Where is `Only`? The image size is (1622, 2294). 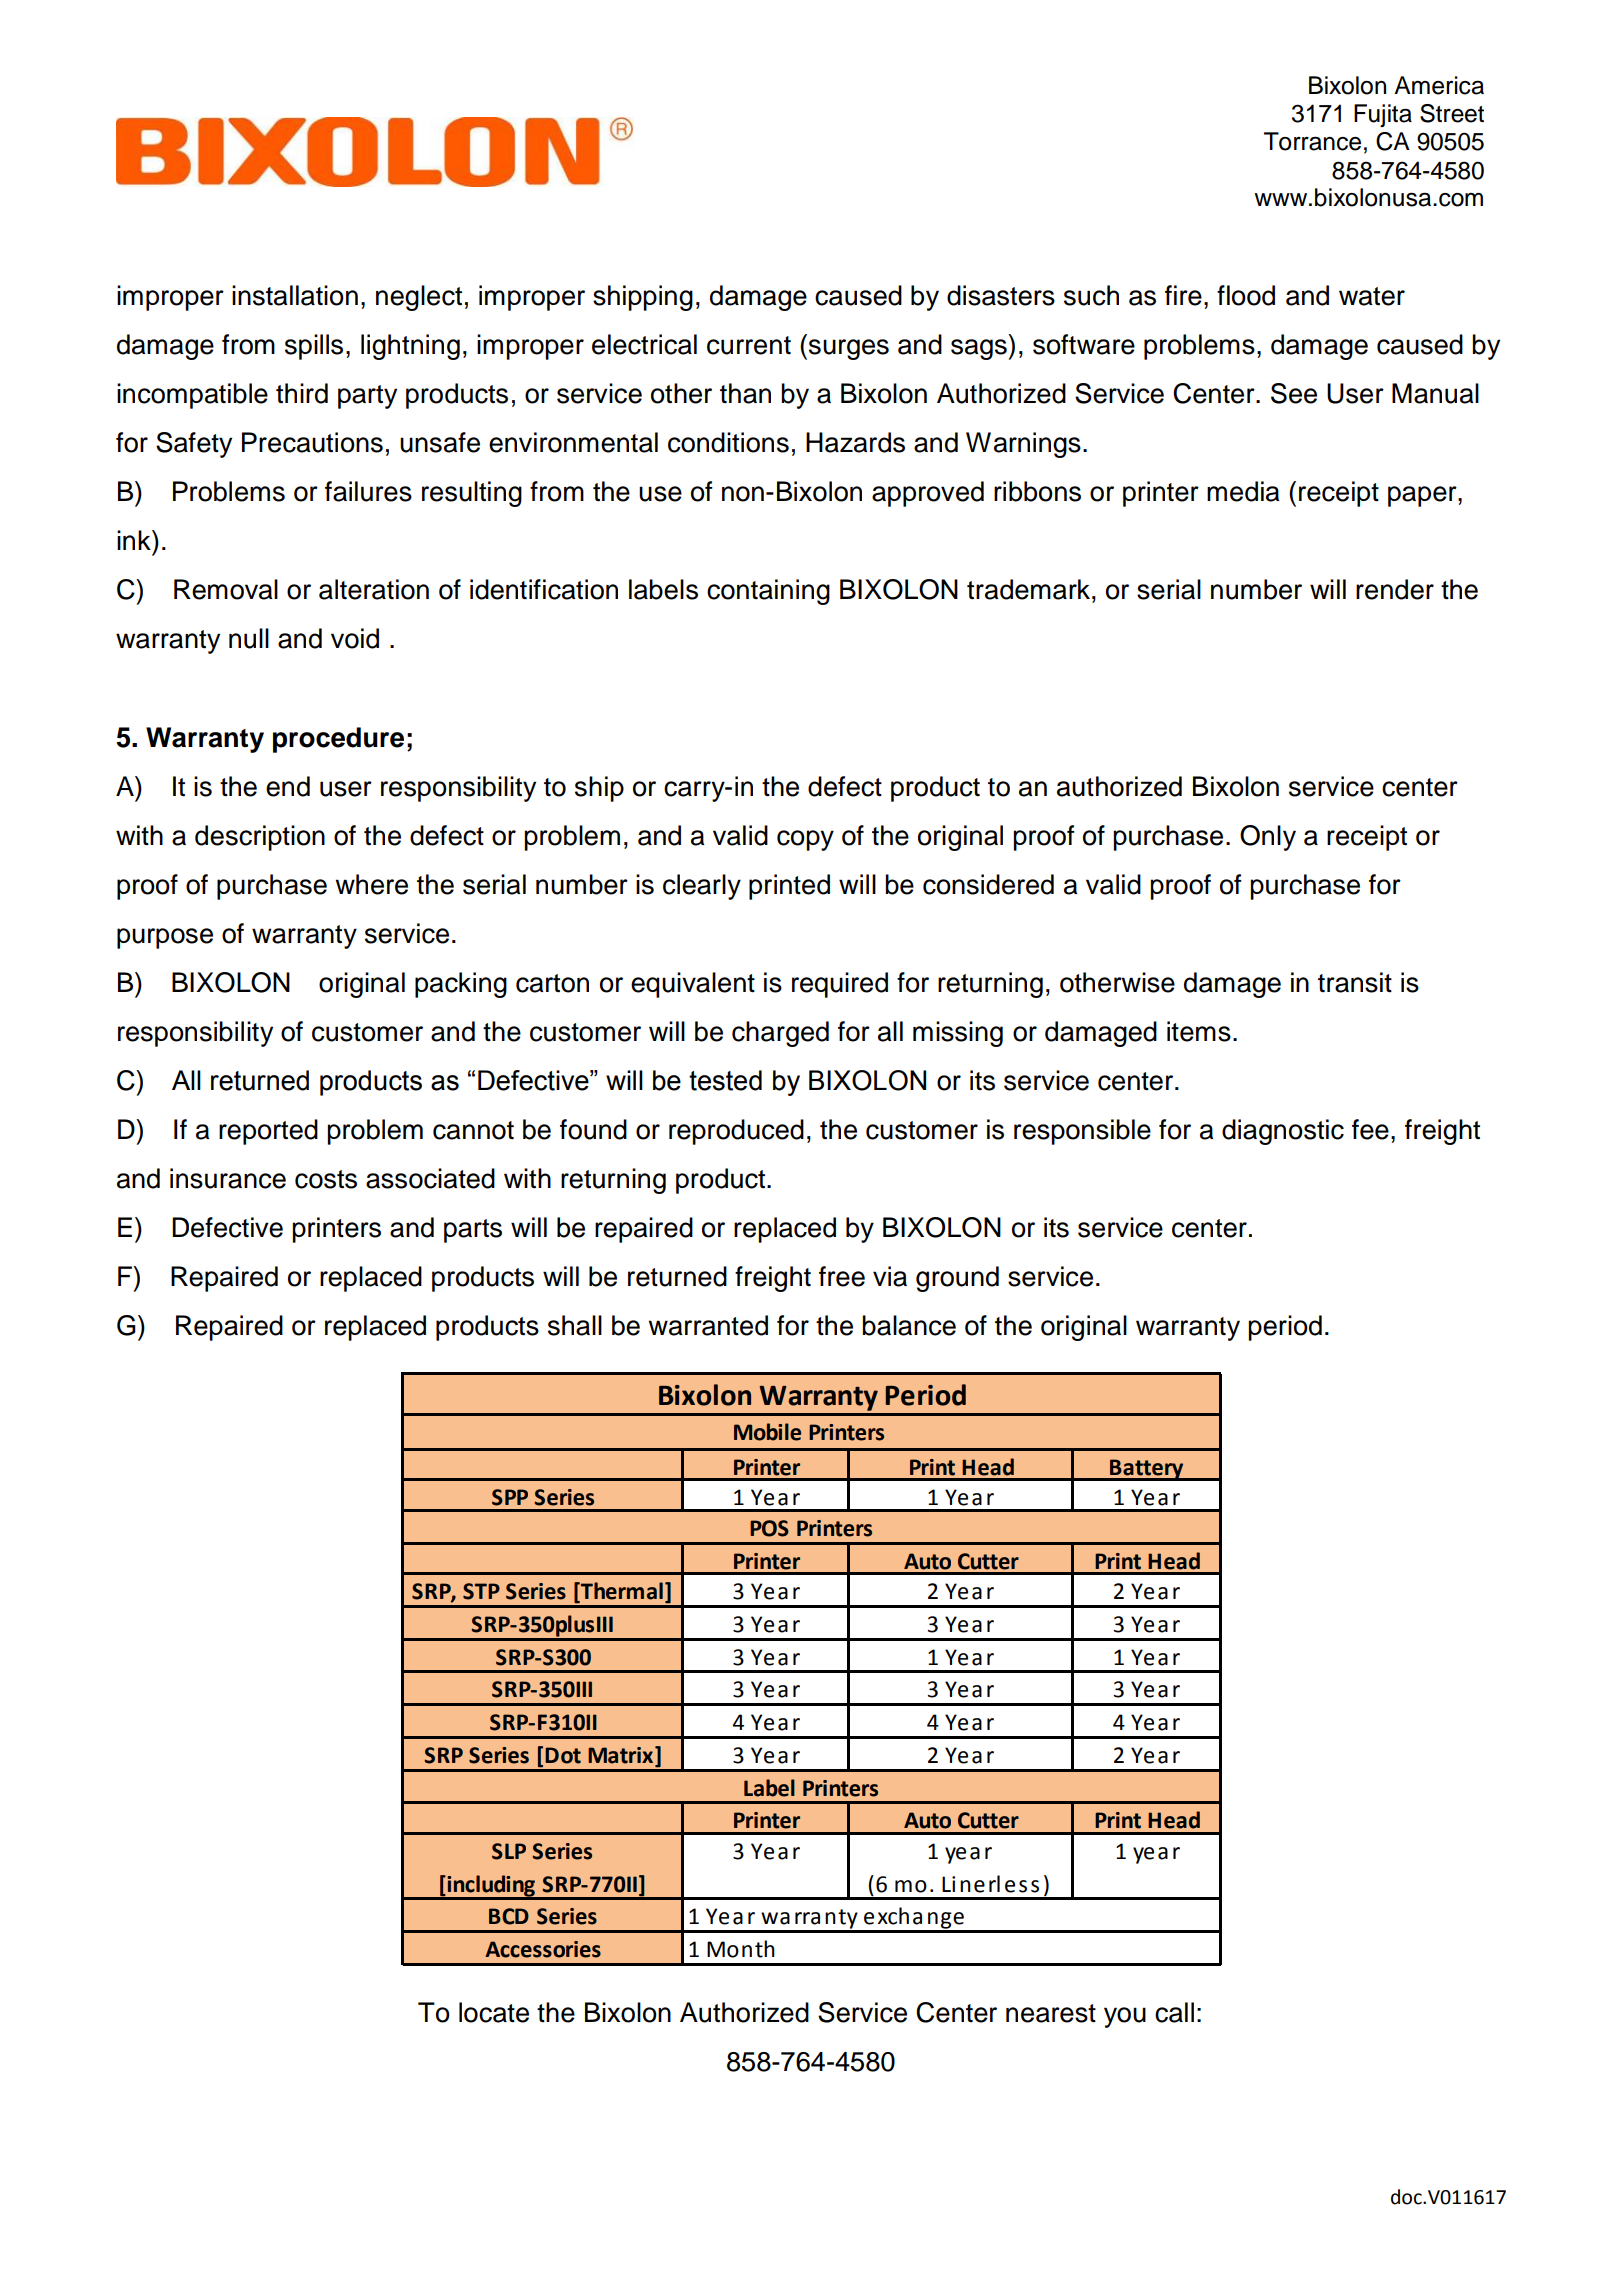
Only is located at coordinates (1268, 838).
